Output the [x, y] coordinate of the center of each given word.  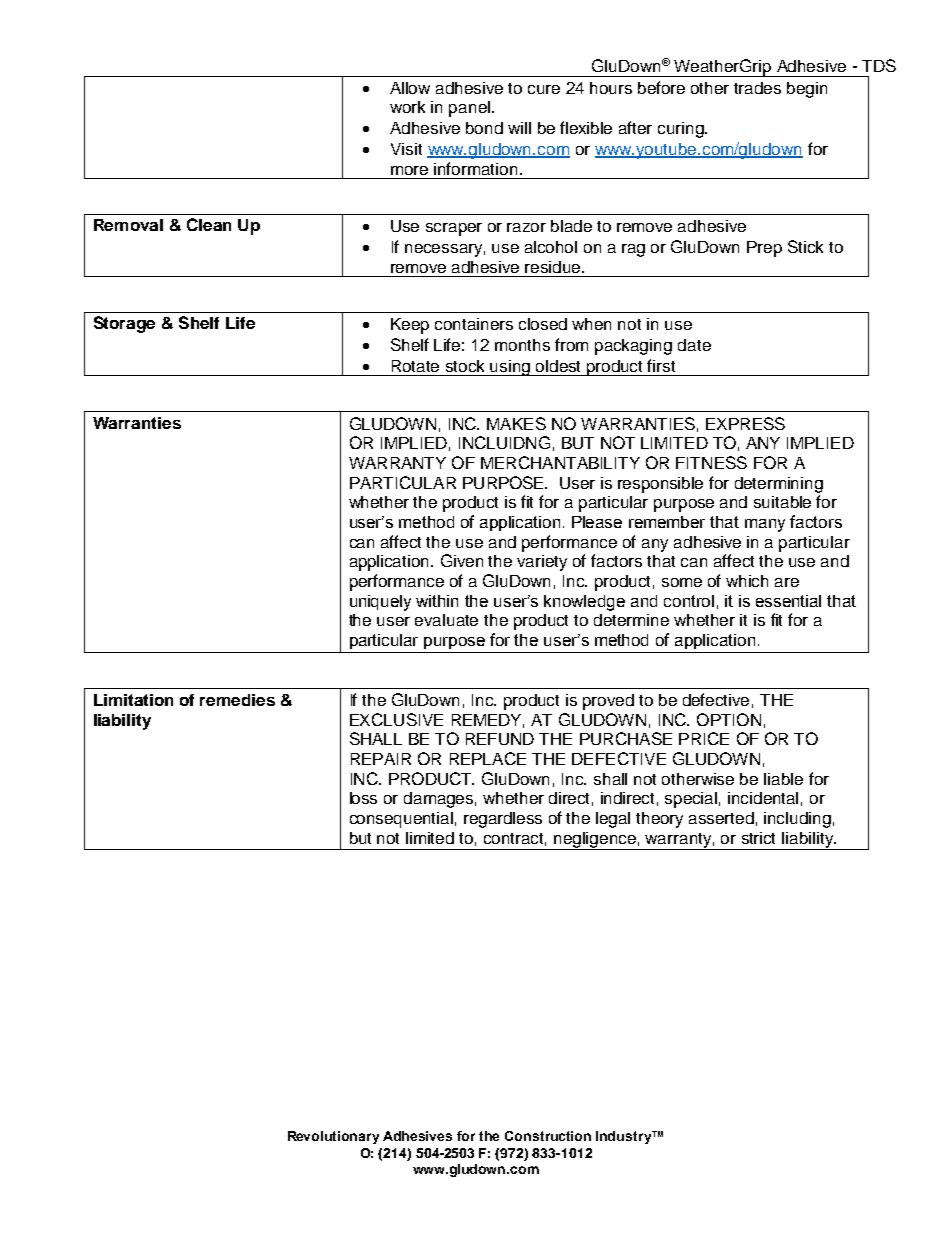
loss [363, 798]
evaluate [446, 620]
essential [788, 601]
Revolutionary [333, 1137]
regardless [503, 820]
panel [471, 109]
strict [758, 838]
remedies [237, 700]
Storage [124, 324]
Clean [209, 224]
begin [807, 90]
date [694, 345]
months [522, 345]
